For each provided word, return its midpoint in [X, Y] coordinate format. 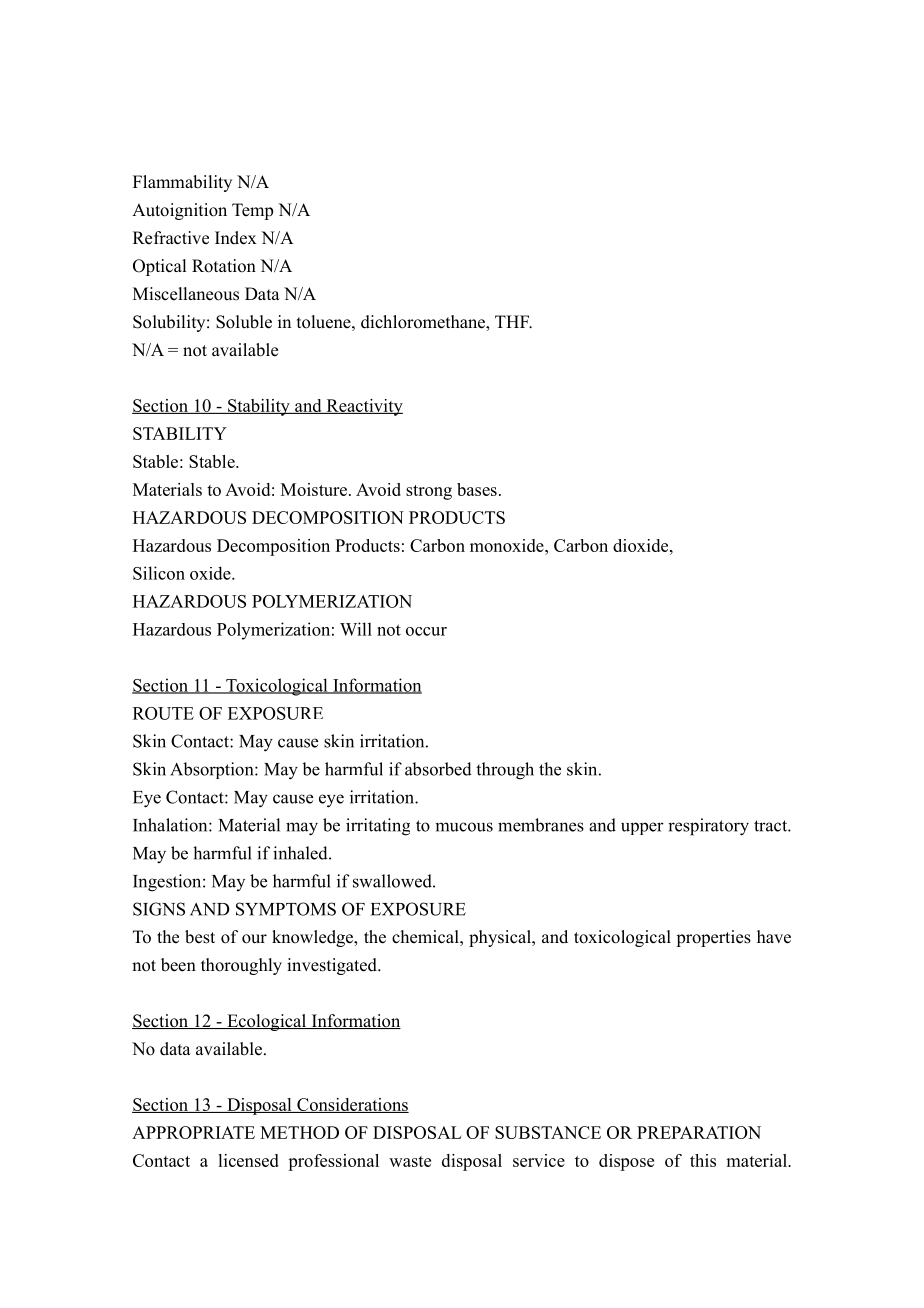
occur [426, 631]
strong [429, 492]
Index [236, 238]
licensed [248, 1160]
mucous [464, 827]
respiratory [708, 827]
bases [477, 489]
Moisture [315, 489]
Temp [252, 211]
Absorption [213, 770]
